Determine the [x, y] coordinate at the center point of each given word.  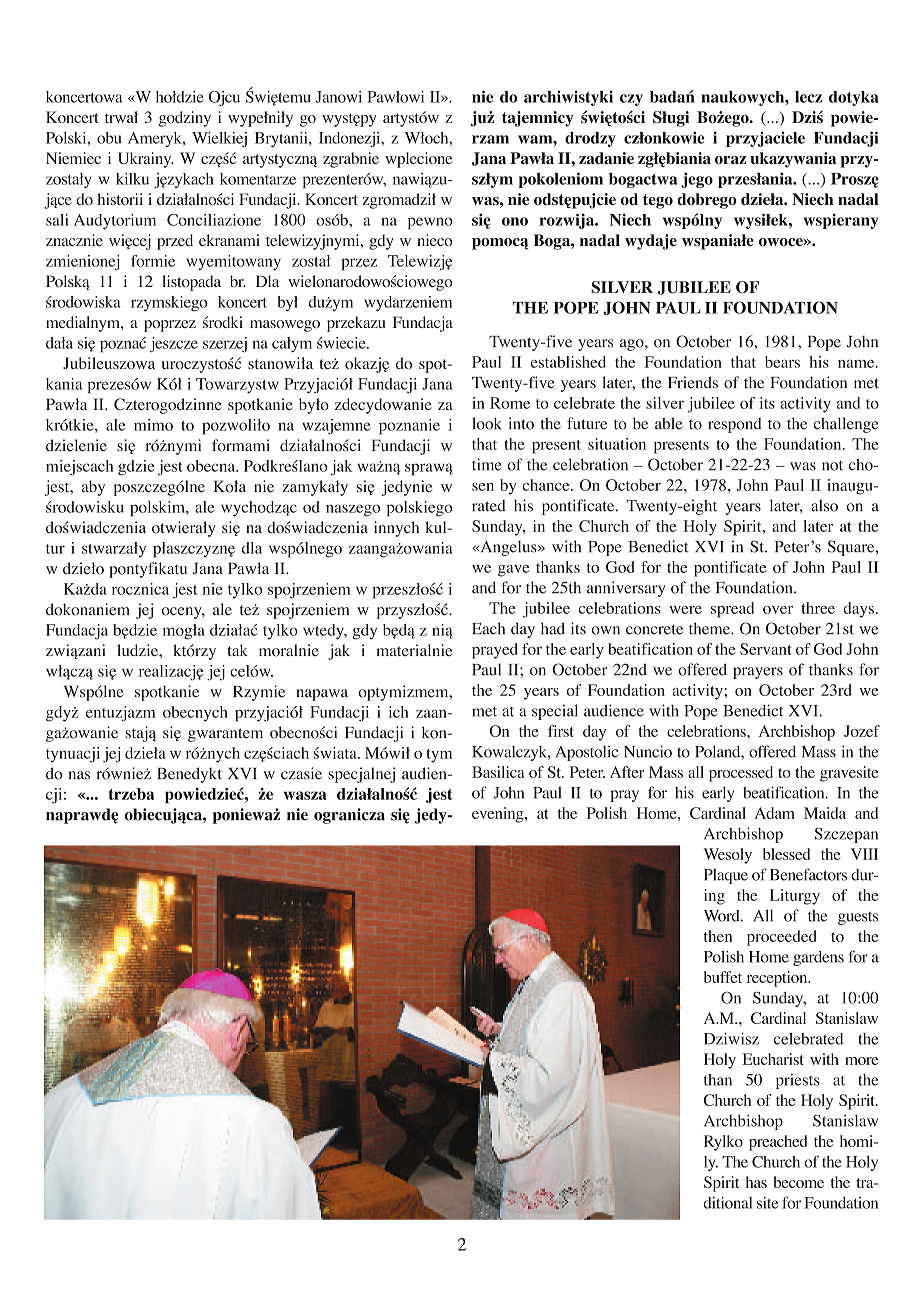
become [799, 1182]
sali [57, 220]
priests [798, 1081]
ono [515, 221]
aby [93, 488]
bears [782, 362]
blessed [786, 854]
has [756, 1182]
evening [499, 815]
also [824, 505]
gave [514, 571]
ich [399, 712]
